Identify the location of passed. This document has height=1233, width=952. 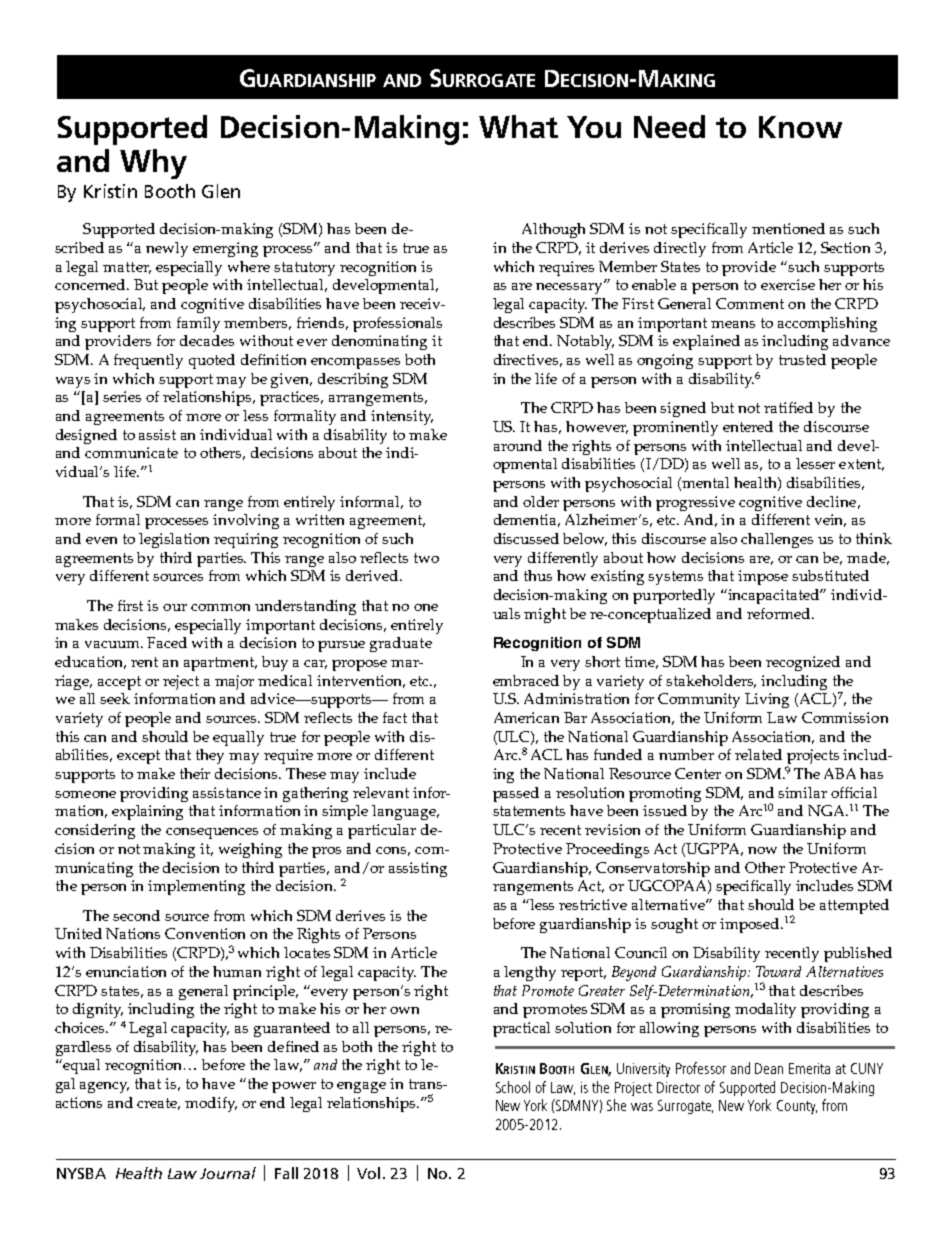
(516, 794).
